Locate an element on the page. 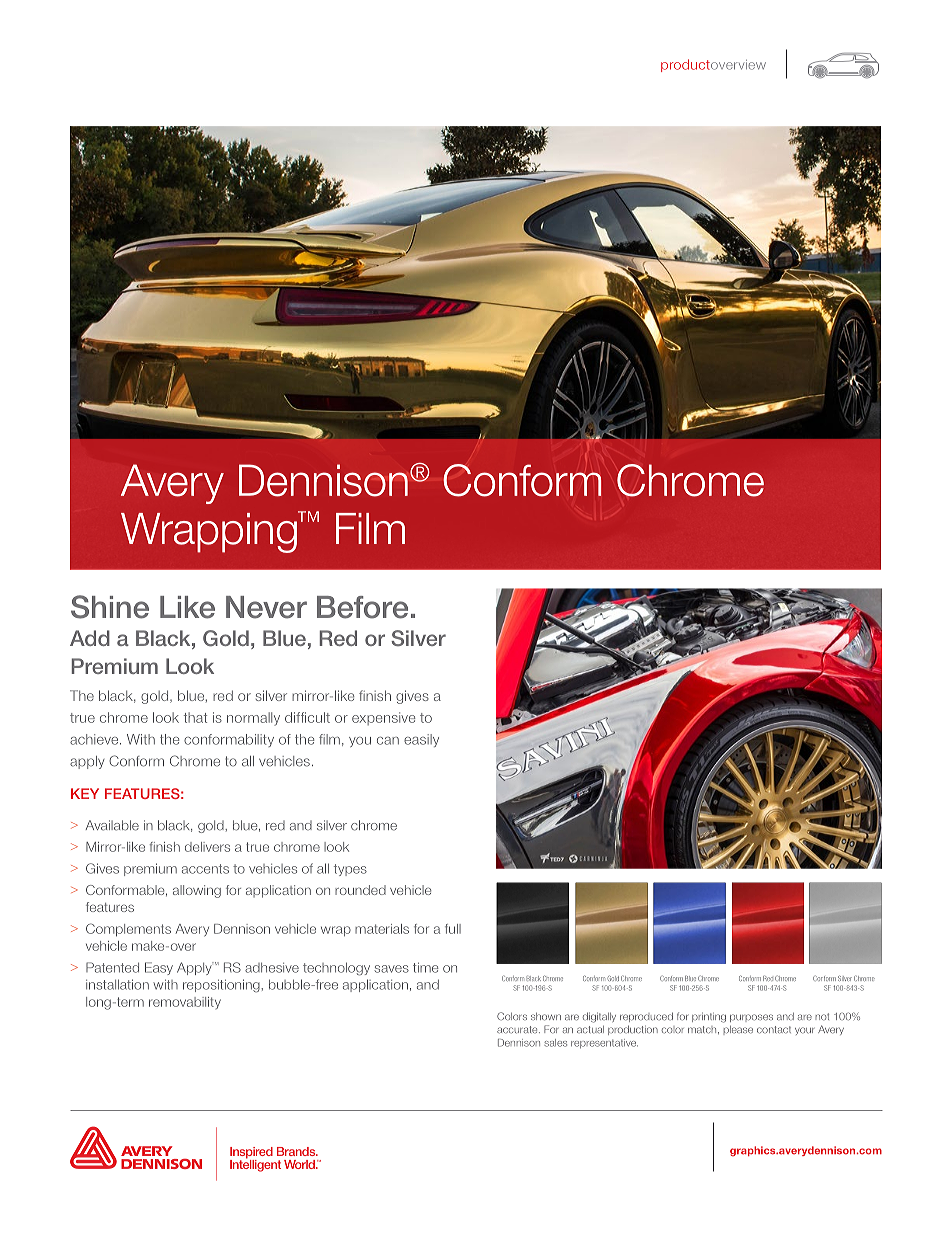 This document has height=1233, width=952. full is located at coordinates (453, 929).
